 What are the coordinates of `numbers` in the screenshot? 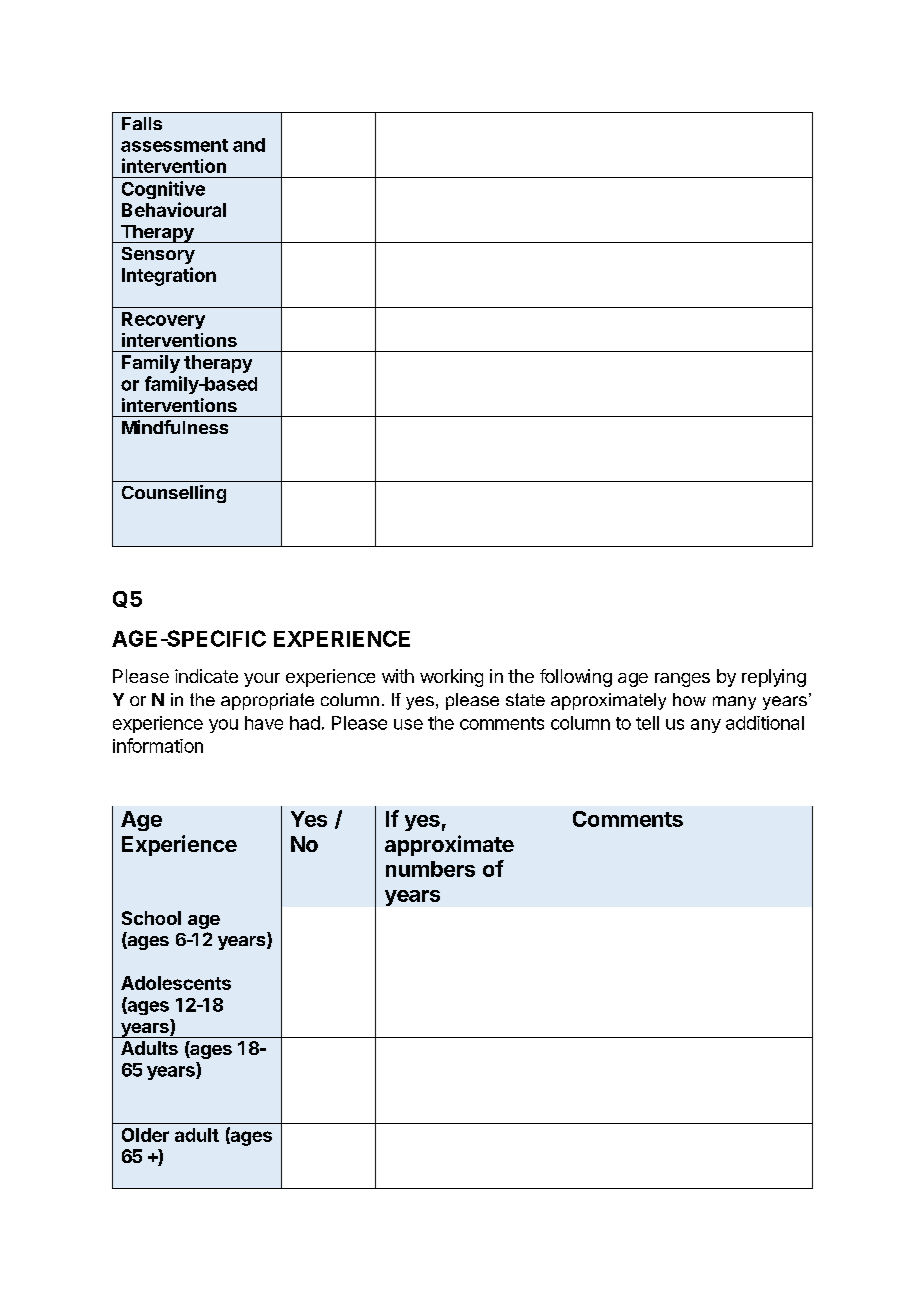 It's located at (430, 869).
